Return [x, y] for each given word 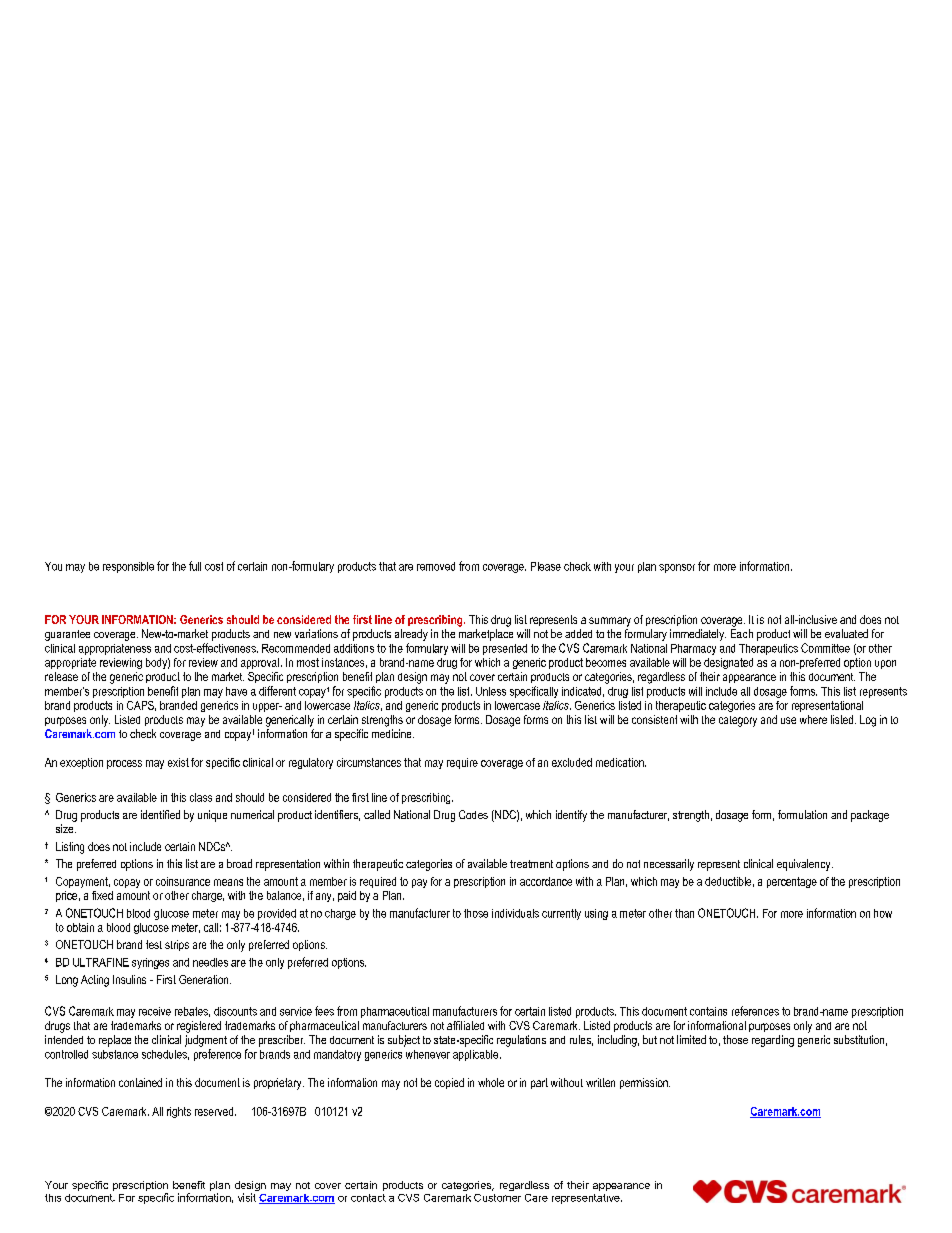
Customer [497, 1198]
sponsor [677, 568]
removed [436, 566]
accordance [546, 881]
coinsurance [183, 881]
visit [247, 1197]
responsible [128, 567]
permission [645, 1083]
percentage [792, 882]
